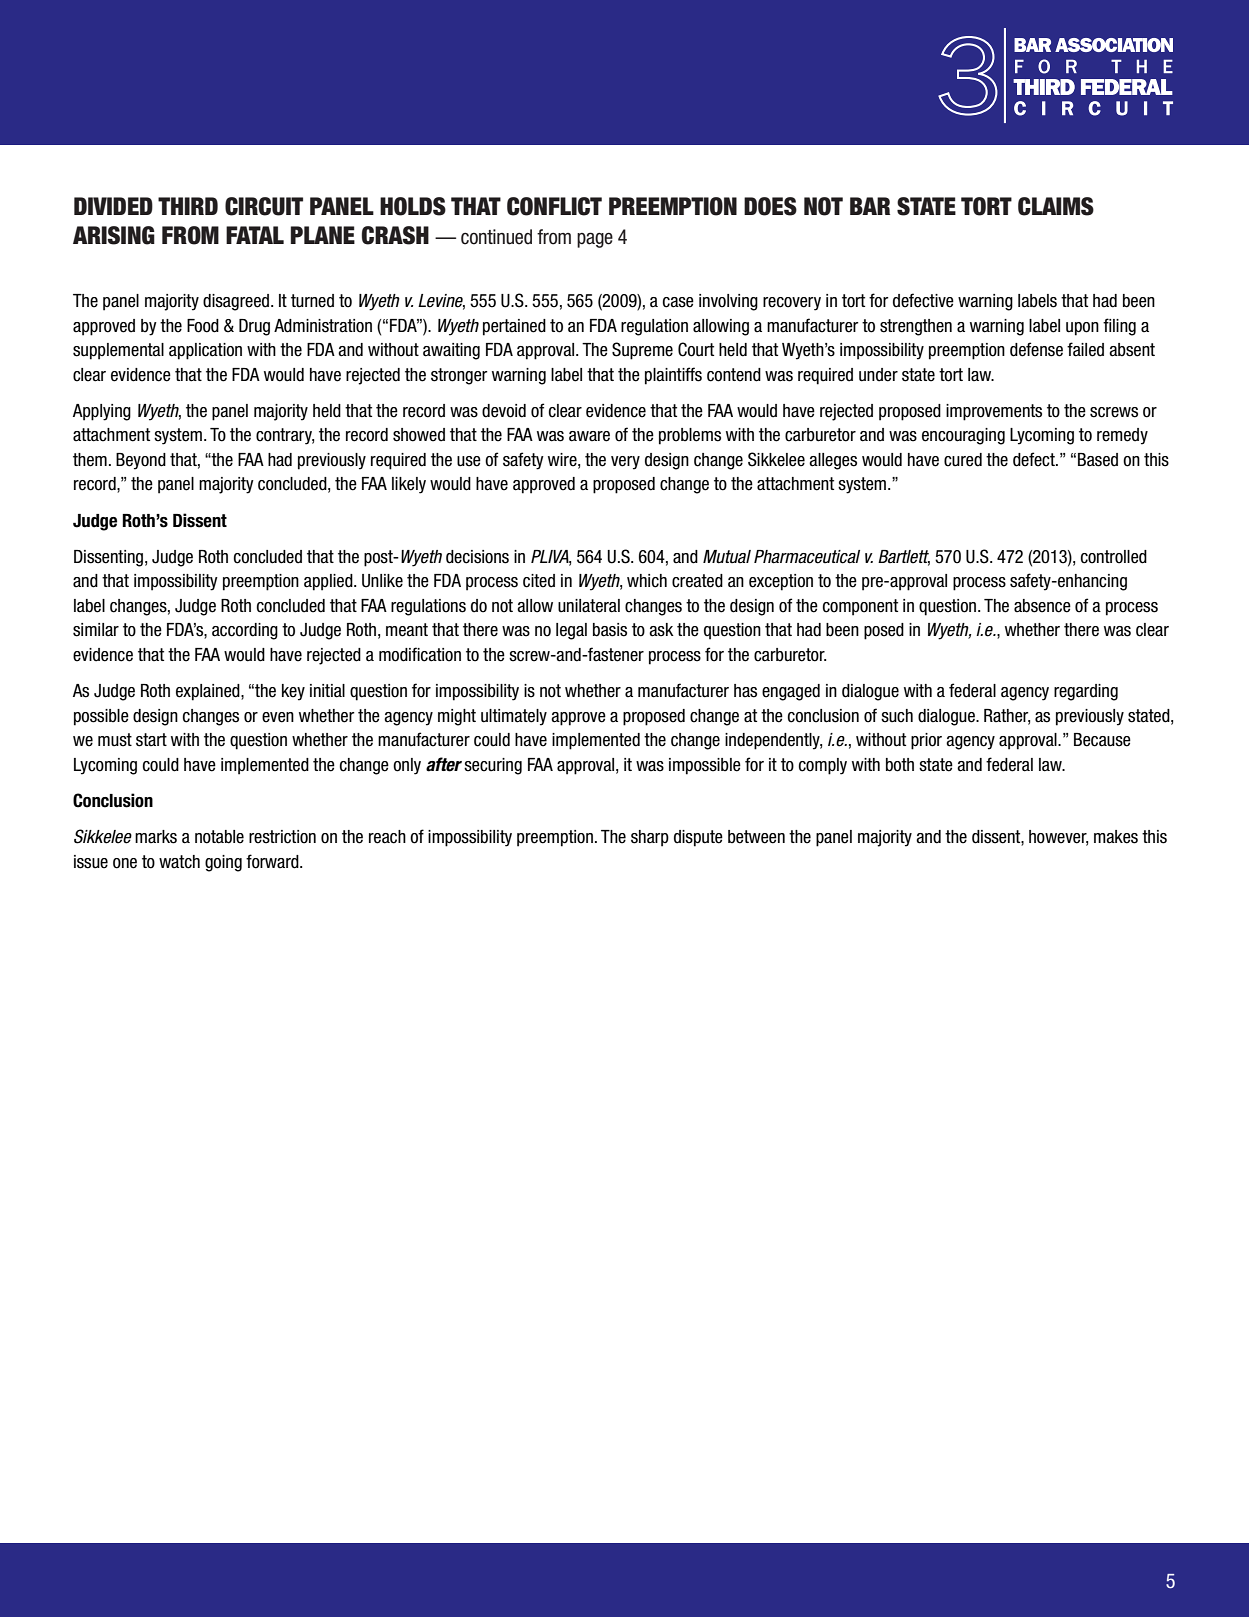  Describe the element at coordinates (219, 837) in the screenshot. I see `notable` at that location.
